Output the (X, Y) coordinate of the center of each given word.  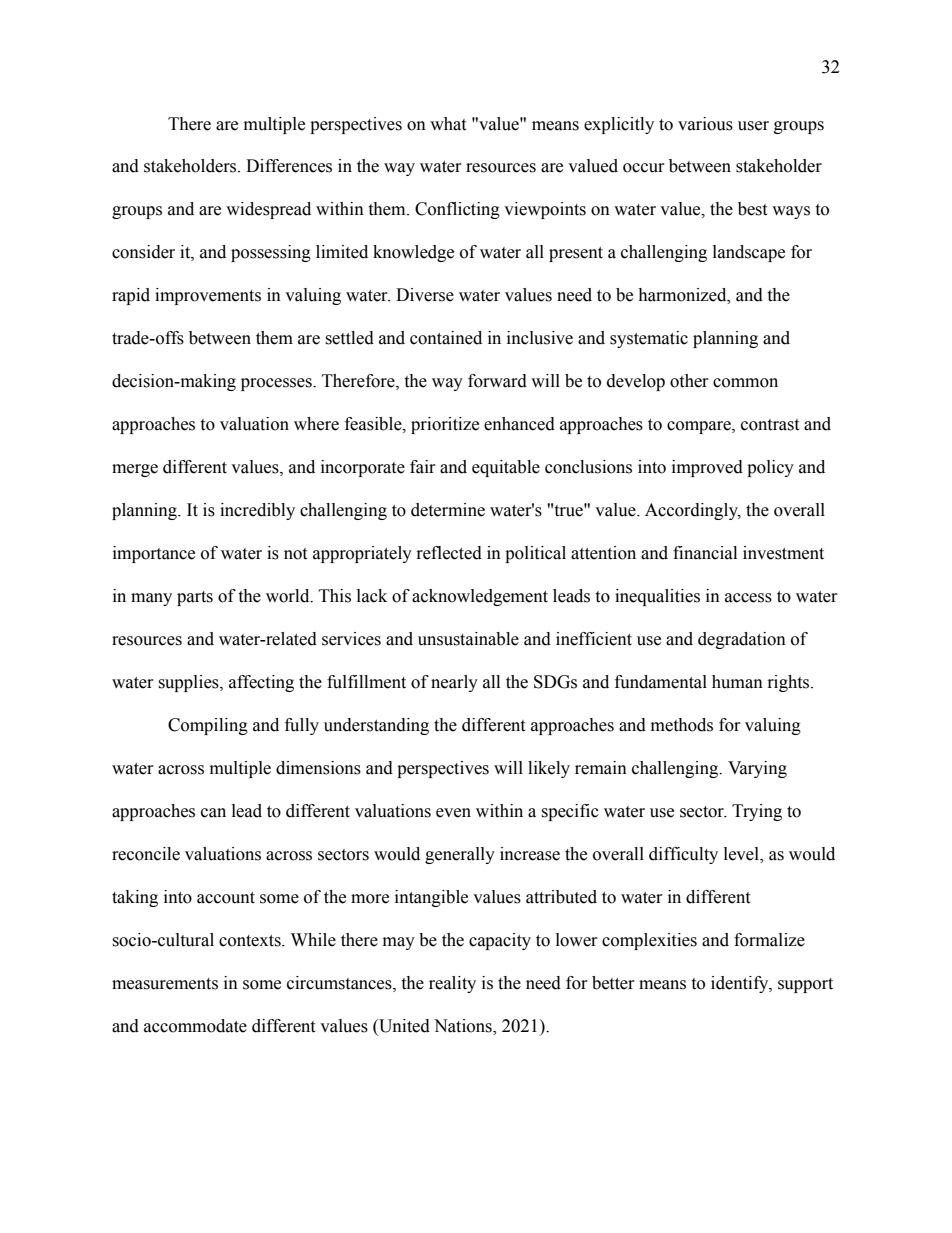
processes (277, 384)
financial (705, 553)
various (705, 124)
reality (452, 984)
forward (497, 381)
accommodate (195, 1026)
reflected (449, 553)
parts (195, 598)
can (213, 813)
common (745, 383)
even (453, 813)
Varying (757, 769)
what (448, 124)
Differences (289, 166)
